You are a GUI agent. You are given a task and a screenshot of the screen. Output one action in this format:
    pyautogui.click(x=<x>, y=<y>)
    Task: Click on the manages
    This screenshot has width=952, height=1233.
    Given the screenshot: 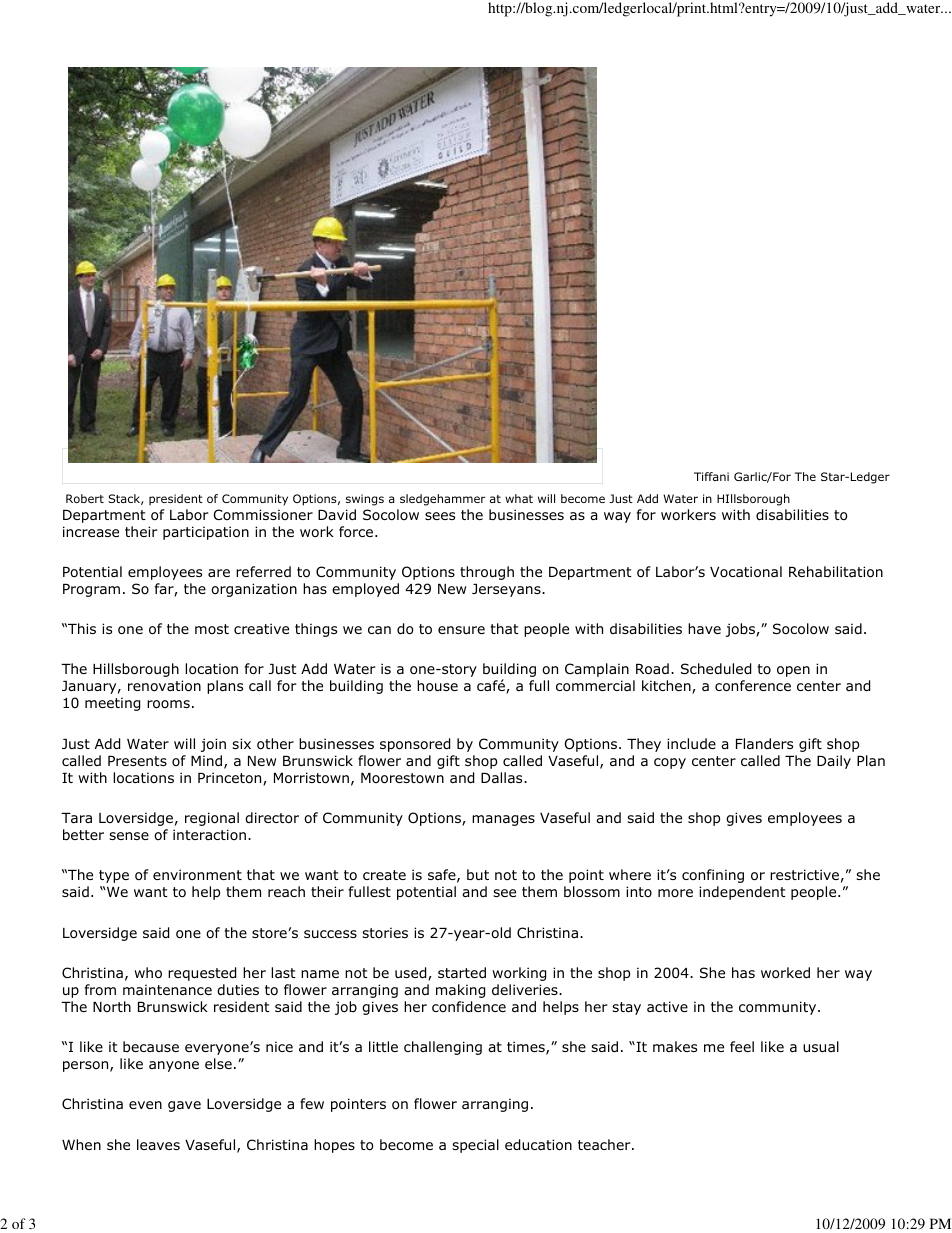 What is the action you would take?
    pyautogui.click(x=503, y=820)
